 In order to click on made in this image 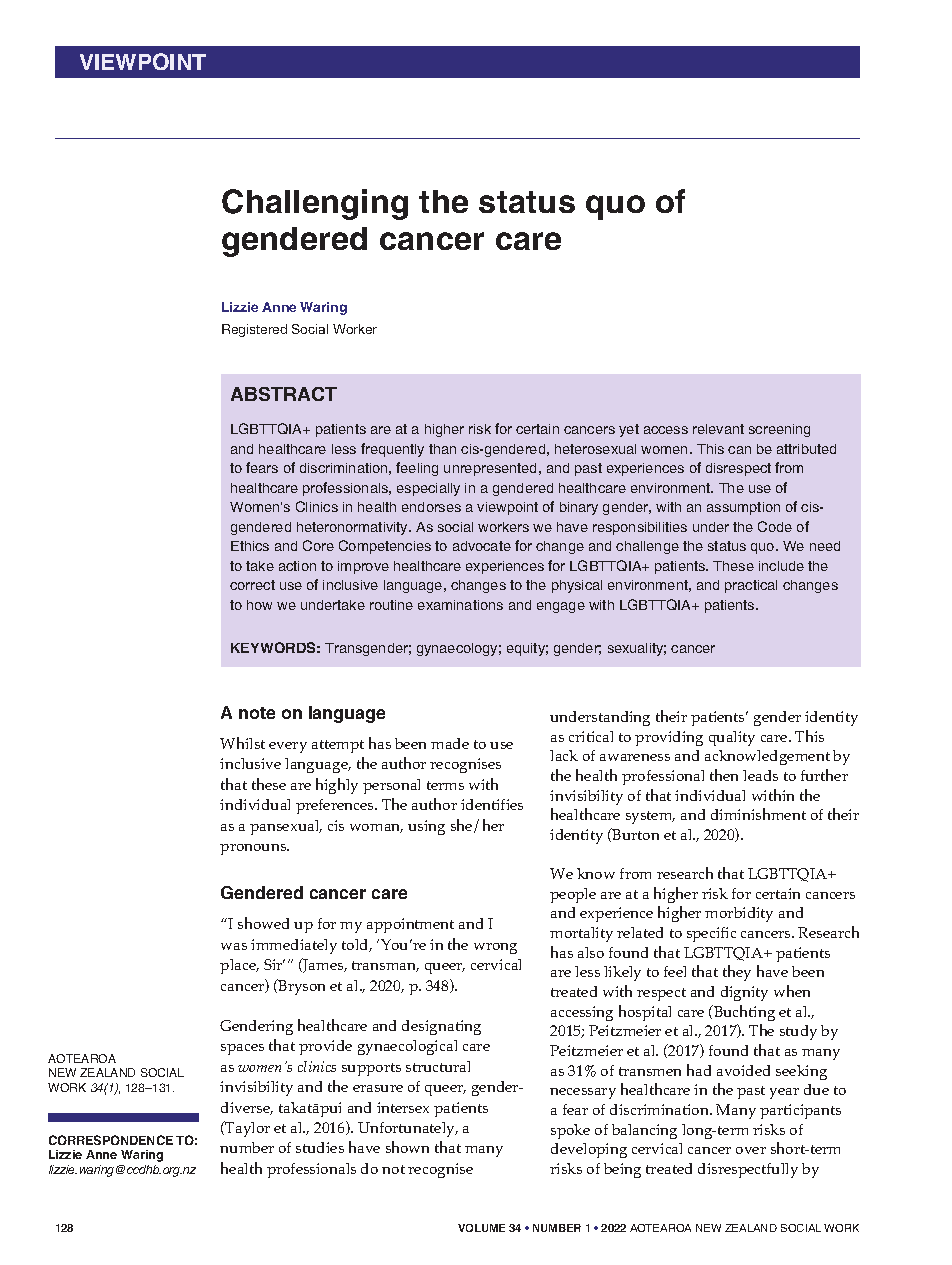, I will do `click(450, 743)`.
